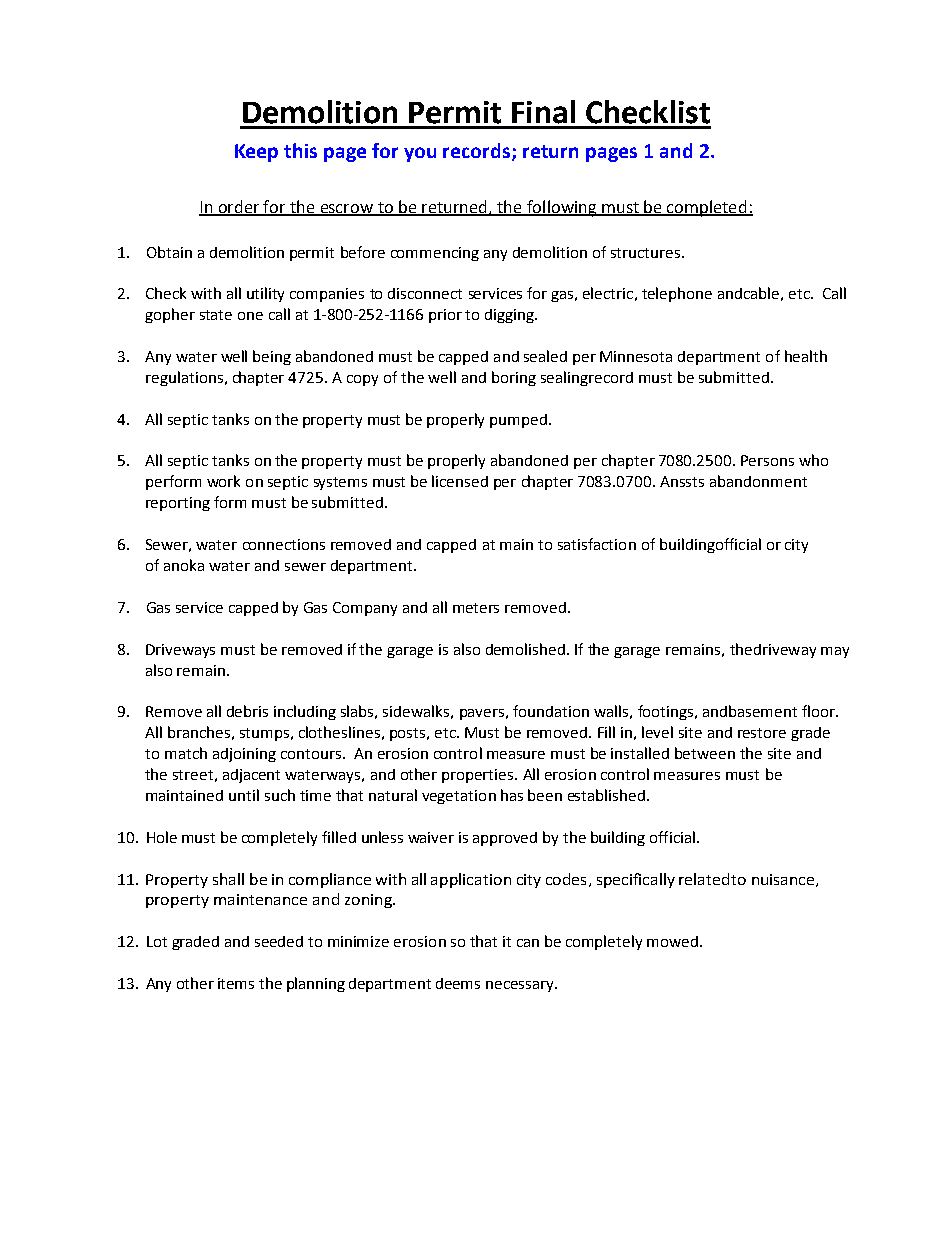 This image has height=1233, width=952. Describe the element at coordinates (236, 983) in the image. I see `items` at that location.
